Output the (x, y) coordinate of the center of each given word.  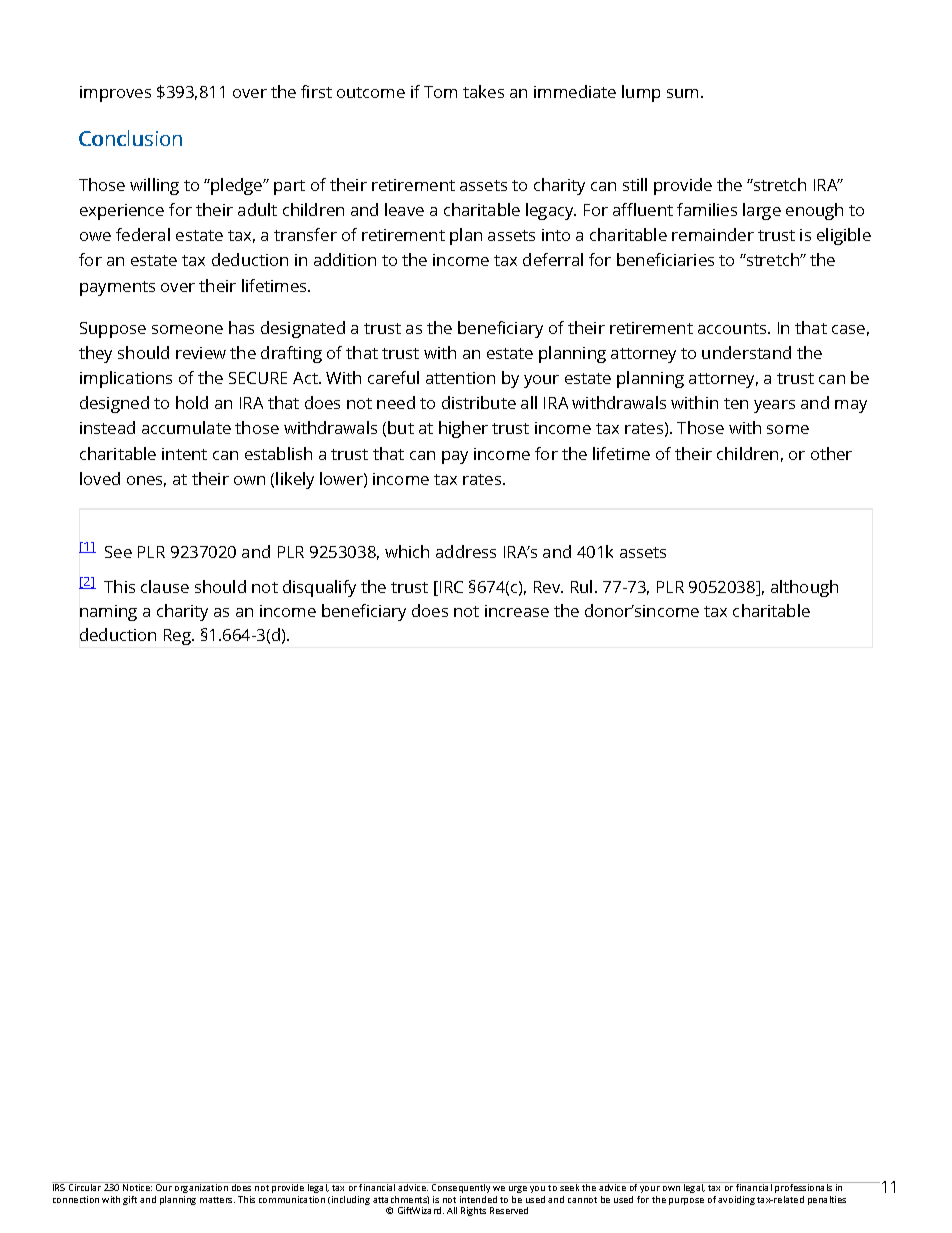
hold (192, 402)
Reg (179, 637)
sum (682, 93)
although (804, 588)
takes (483, 91)
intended (478, 1199)
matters (217, 1200)
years (774, 406)
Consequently (461, 1189)
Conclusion (130, 138)
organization (201, 1189)
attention (460, 378)
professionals (804, 1189)
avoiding (736, 1200)
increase (517, 611)
